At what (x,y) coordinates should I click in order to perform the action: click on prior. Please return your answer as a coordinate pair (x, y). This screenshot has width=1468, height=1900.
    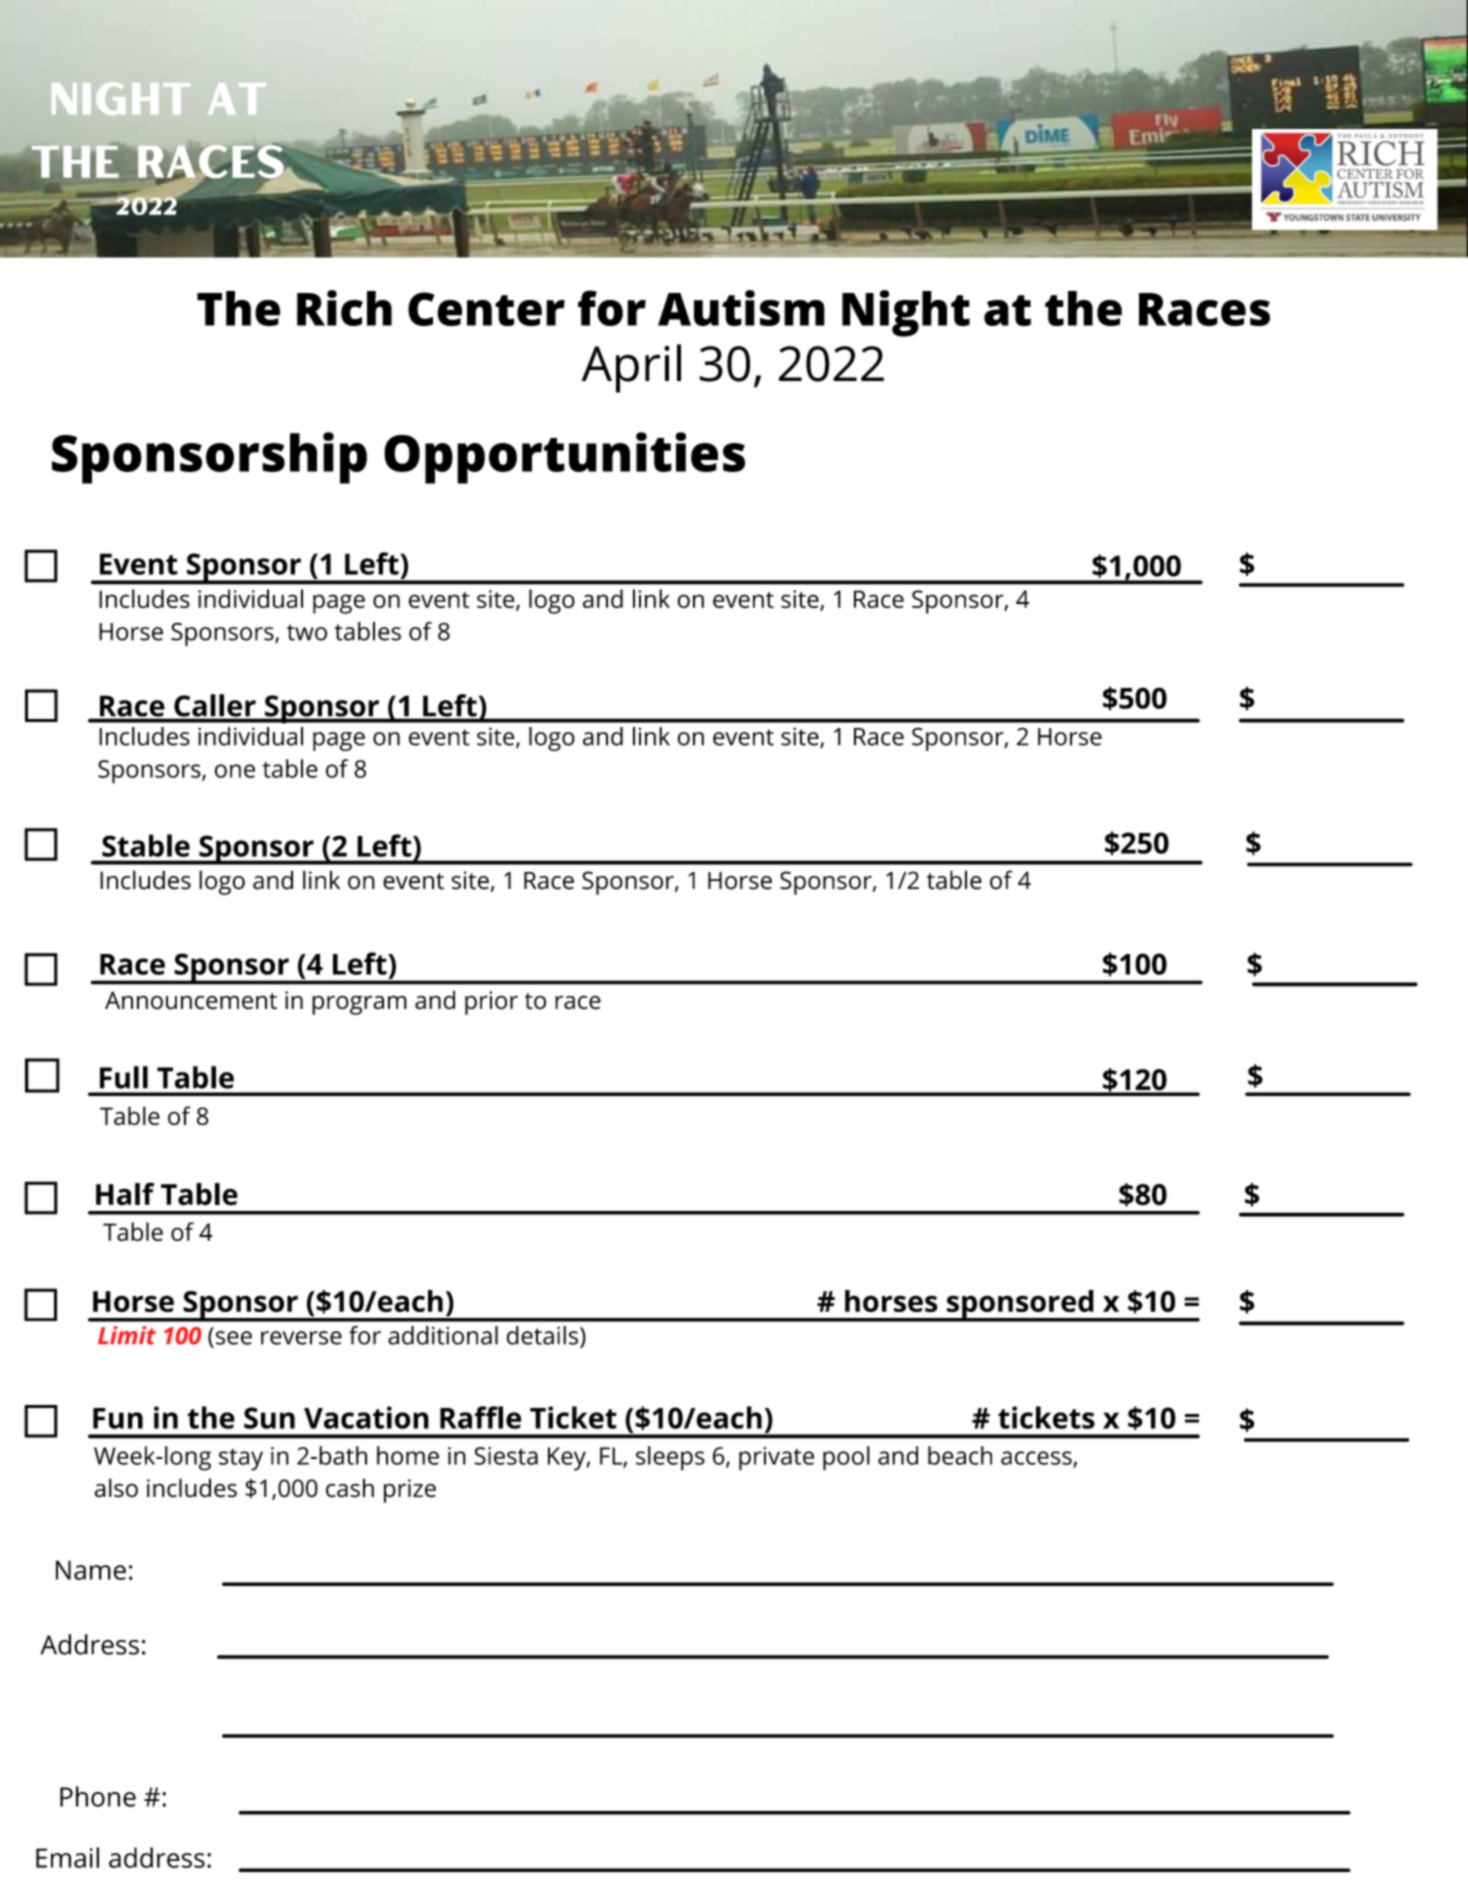
    Looking at the image, I should click on (491, 1003).
